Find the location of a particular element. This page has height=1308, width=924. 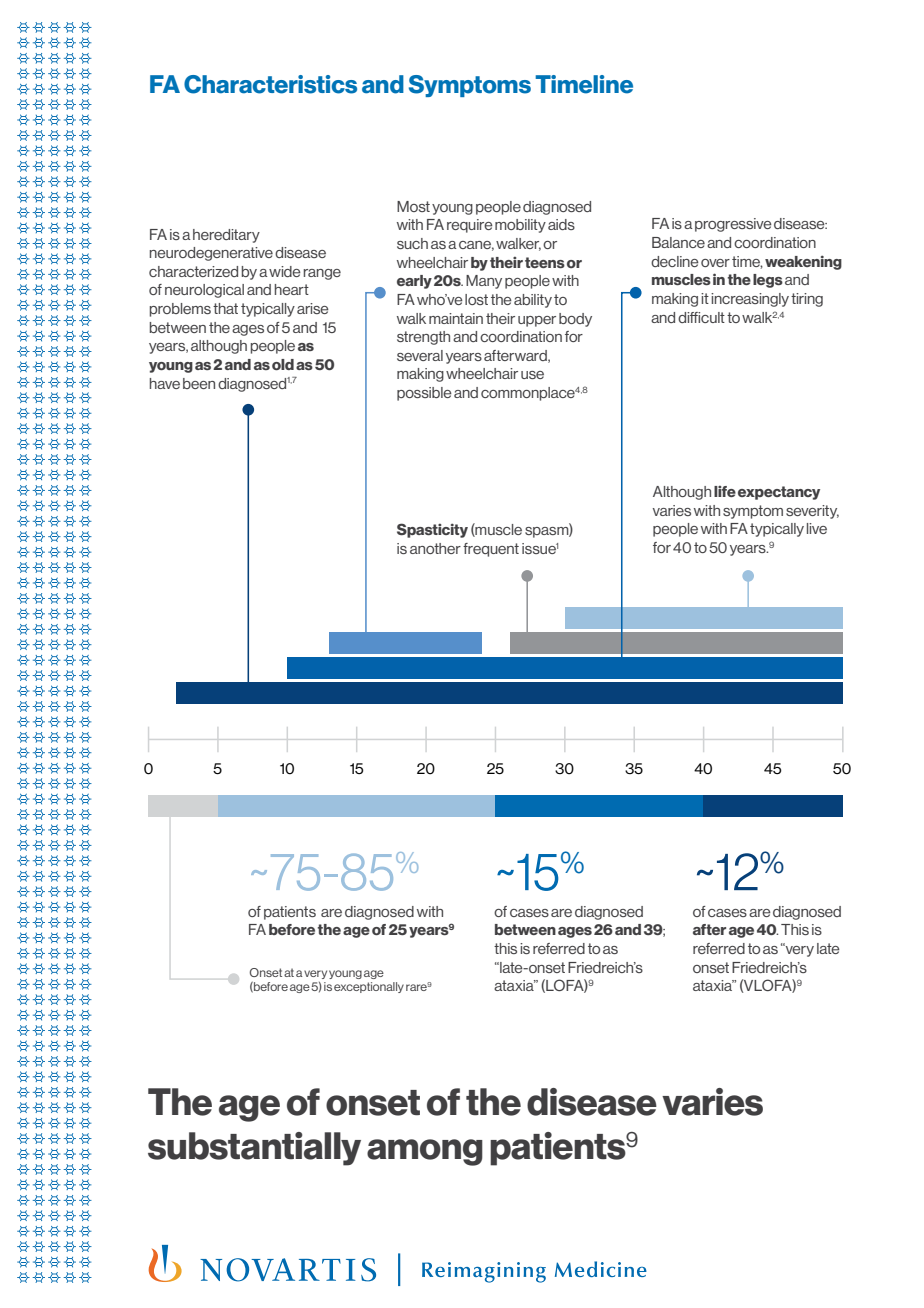

Most is located at coordinates (413, 206).
